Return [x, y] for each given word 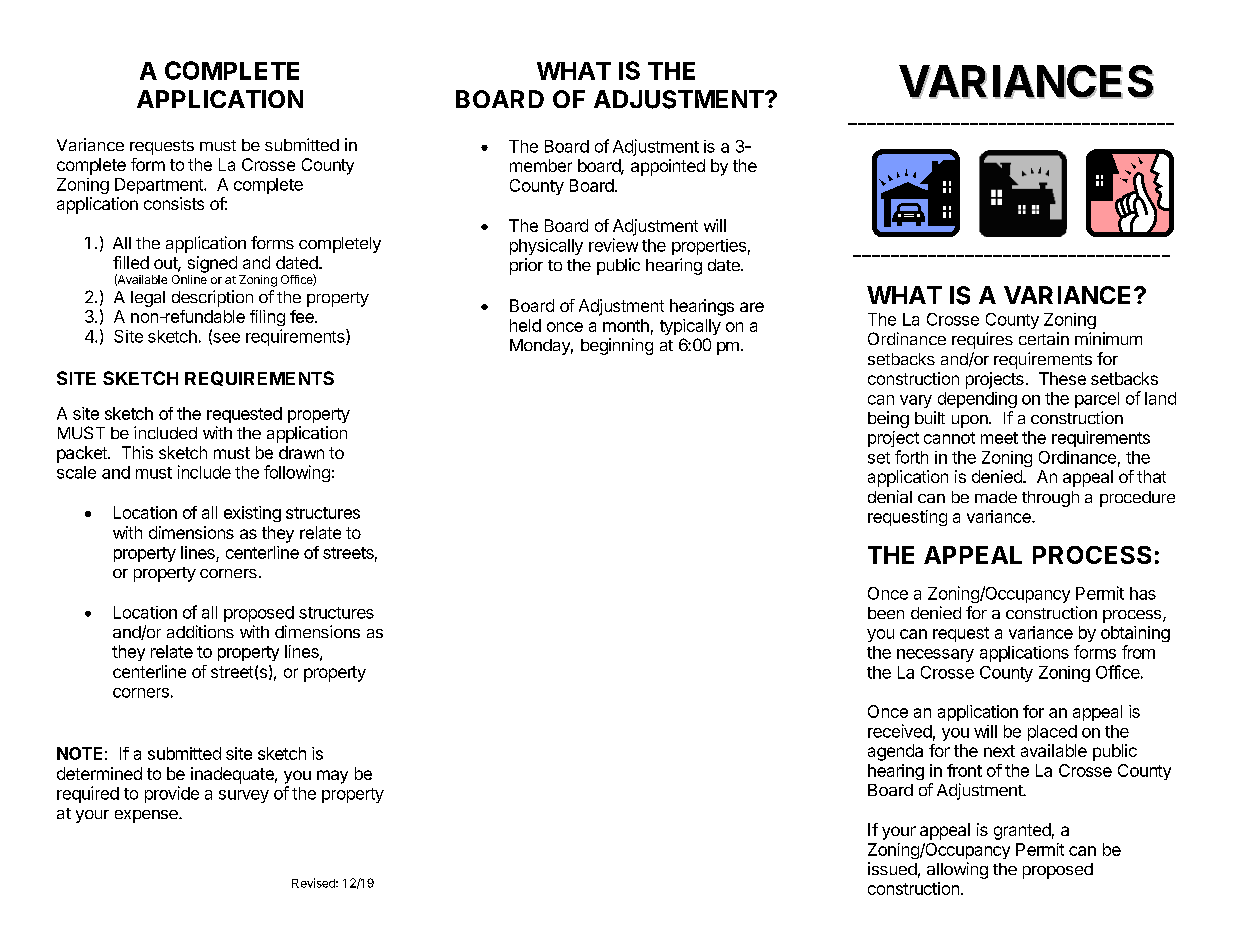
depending [977, 400]
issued [892, 868]
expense [147, 816]
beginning [617, 346]
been [886, 613]
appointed [668, 167]
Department [160, 186]
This [137, 452]
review [613, 245]
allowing [957, 870]
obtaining [1135, 634]
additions [200, 631]
